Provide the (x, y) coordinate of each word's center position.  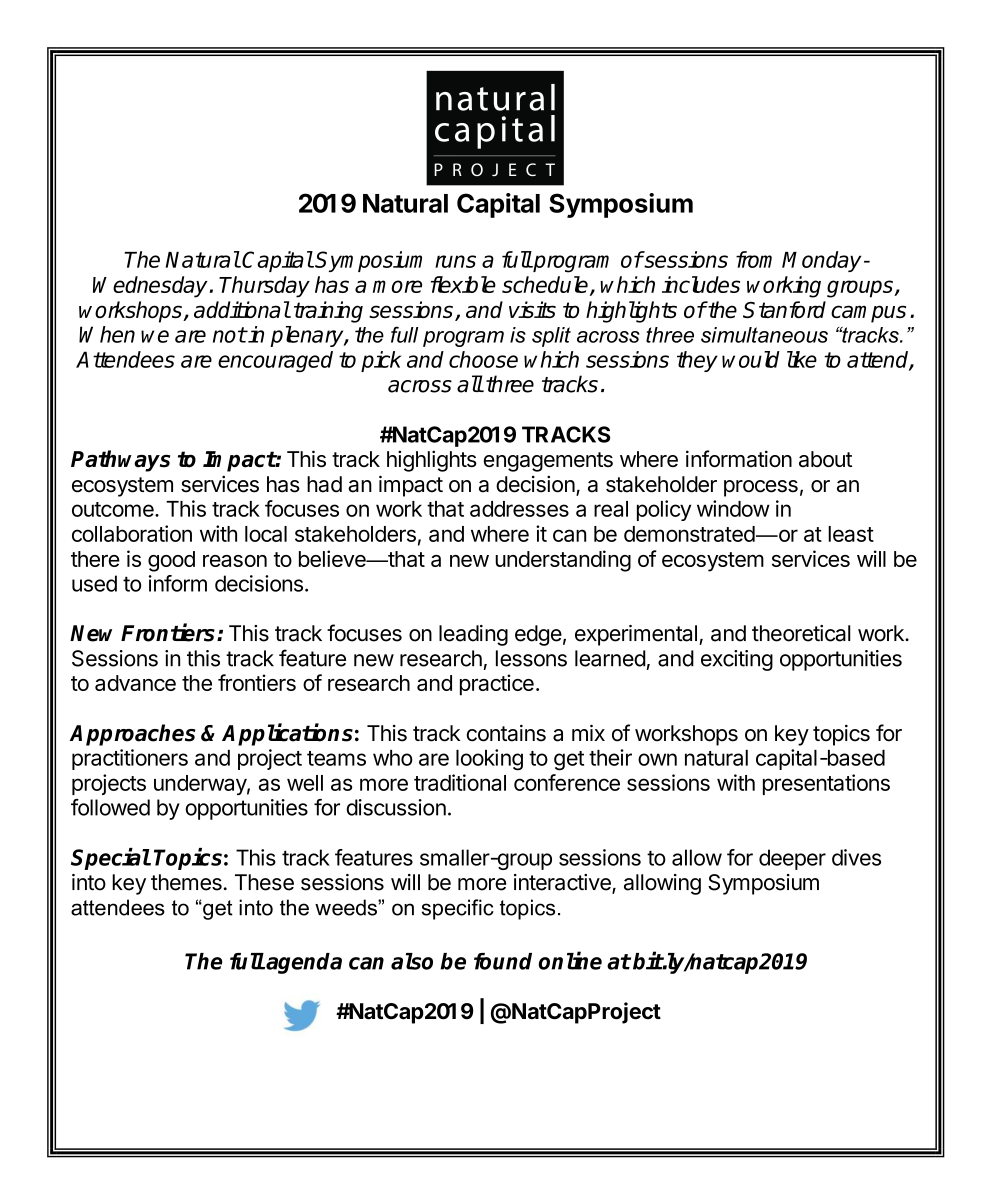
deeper (792, 859)
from (754, 259)
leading (473, 635)
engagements (548, 462)
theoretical (801, 633)
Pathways (120, 461)
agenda (304, 963)
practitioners (130, 759)
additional (242, 309)
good (171, 561)
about (825, 459)
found (503, 961)
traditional (460, 782)
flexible (463, 284)
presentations (826, 784)
